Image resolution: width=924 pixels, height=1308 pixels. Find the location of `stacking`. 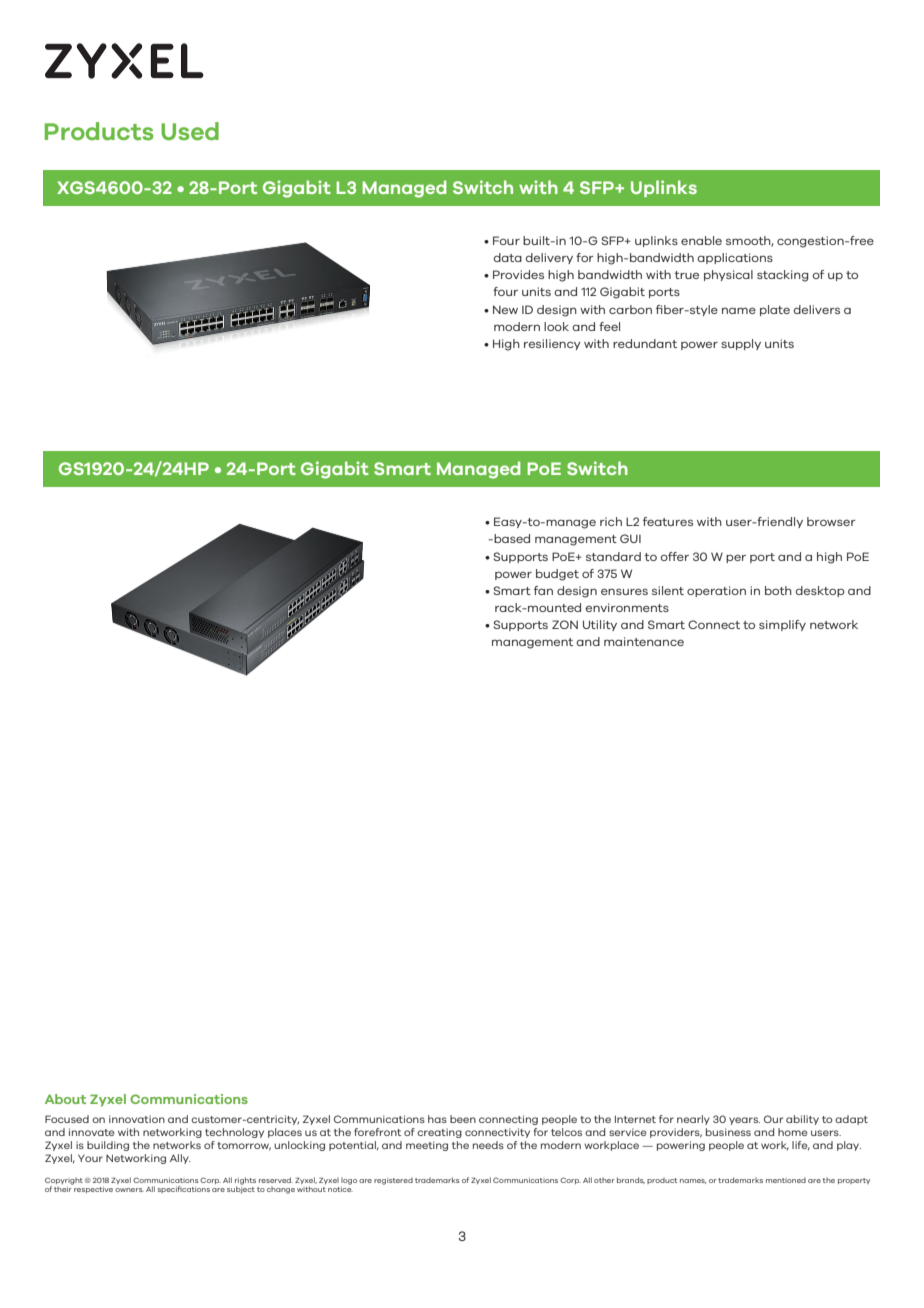

stacking is located at coordinates (783, 276).
